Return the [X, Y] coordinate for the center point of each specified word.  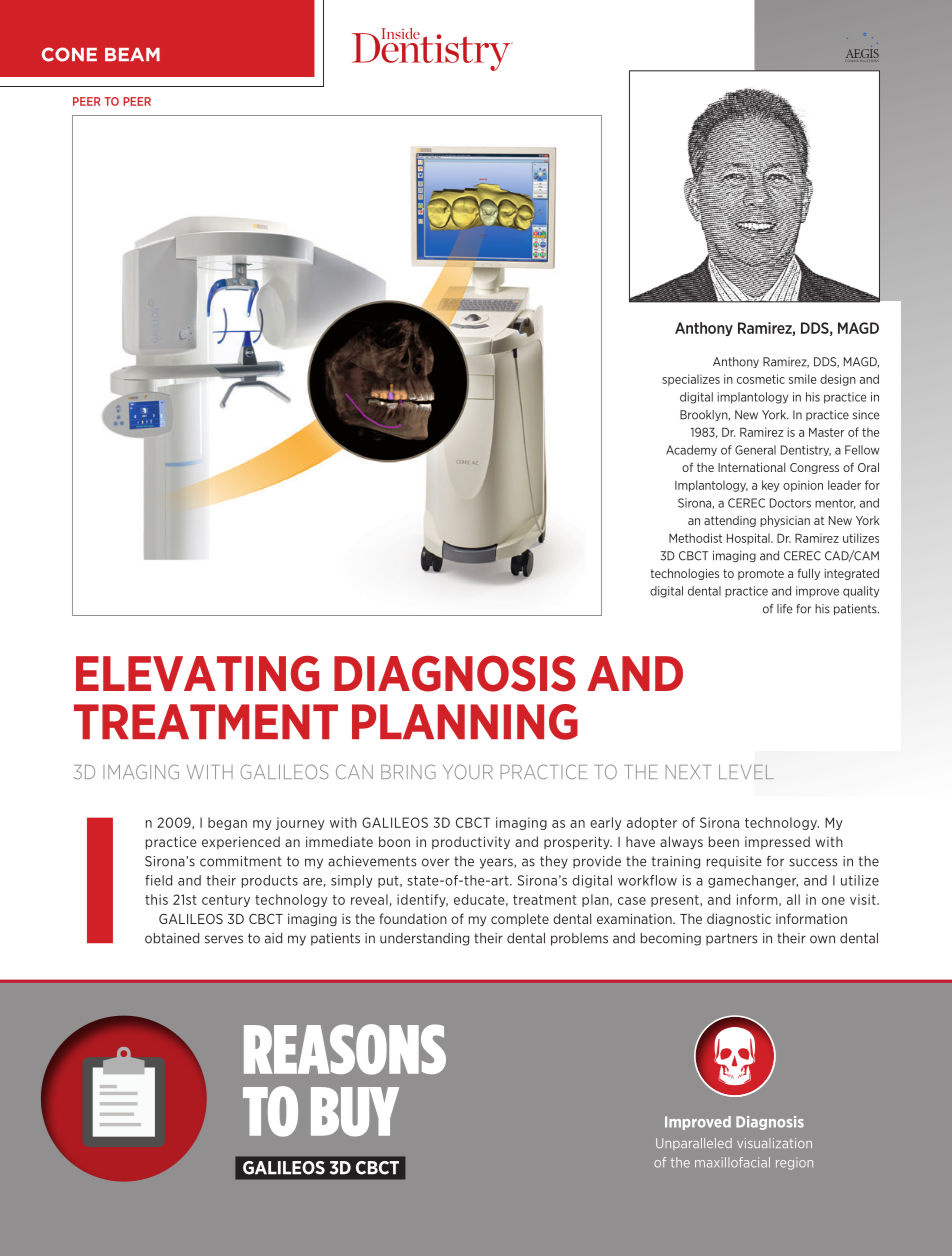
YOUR [468, 772]
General [755, 450]
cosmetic [761, 379]
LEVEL [746, 772]
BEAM [132, 54]
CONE [69, 54]
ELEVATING [197, 674]
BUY [355, 1112]
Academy [691, 450]
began [227, 823]
